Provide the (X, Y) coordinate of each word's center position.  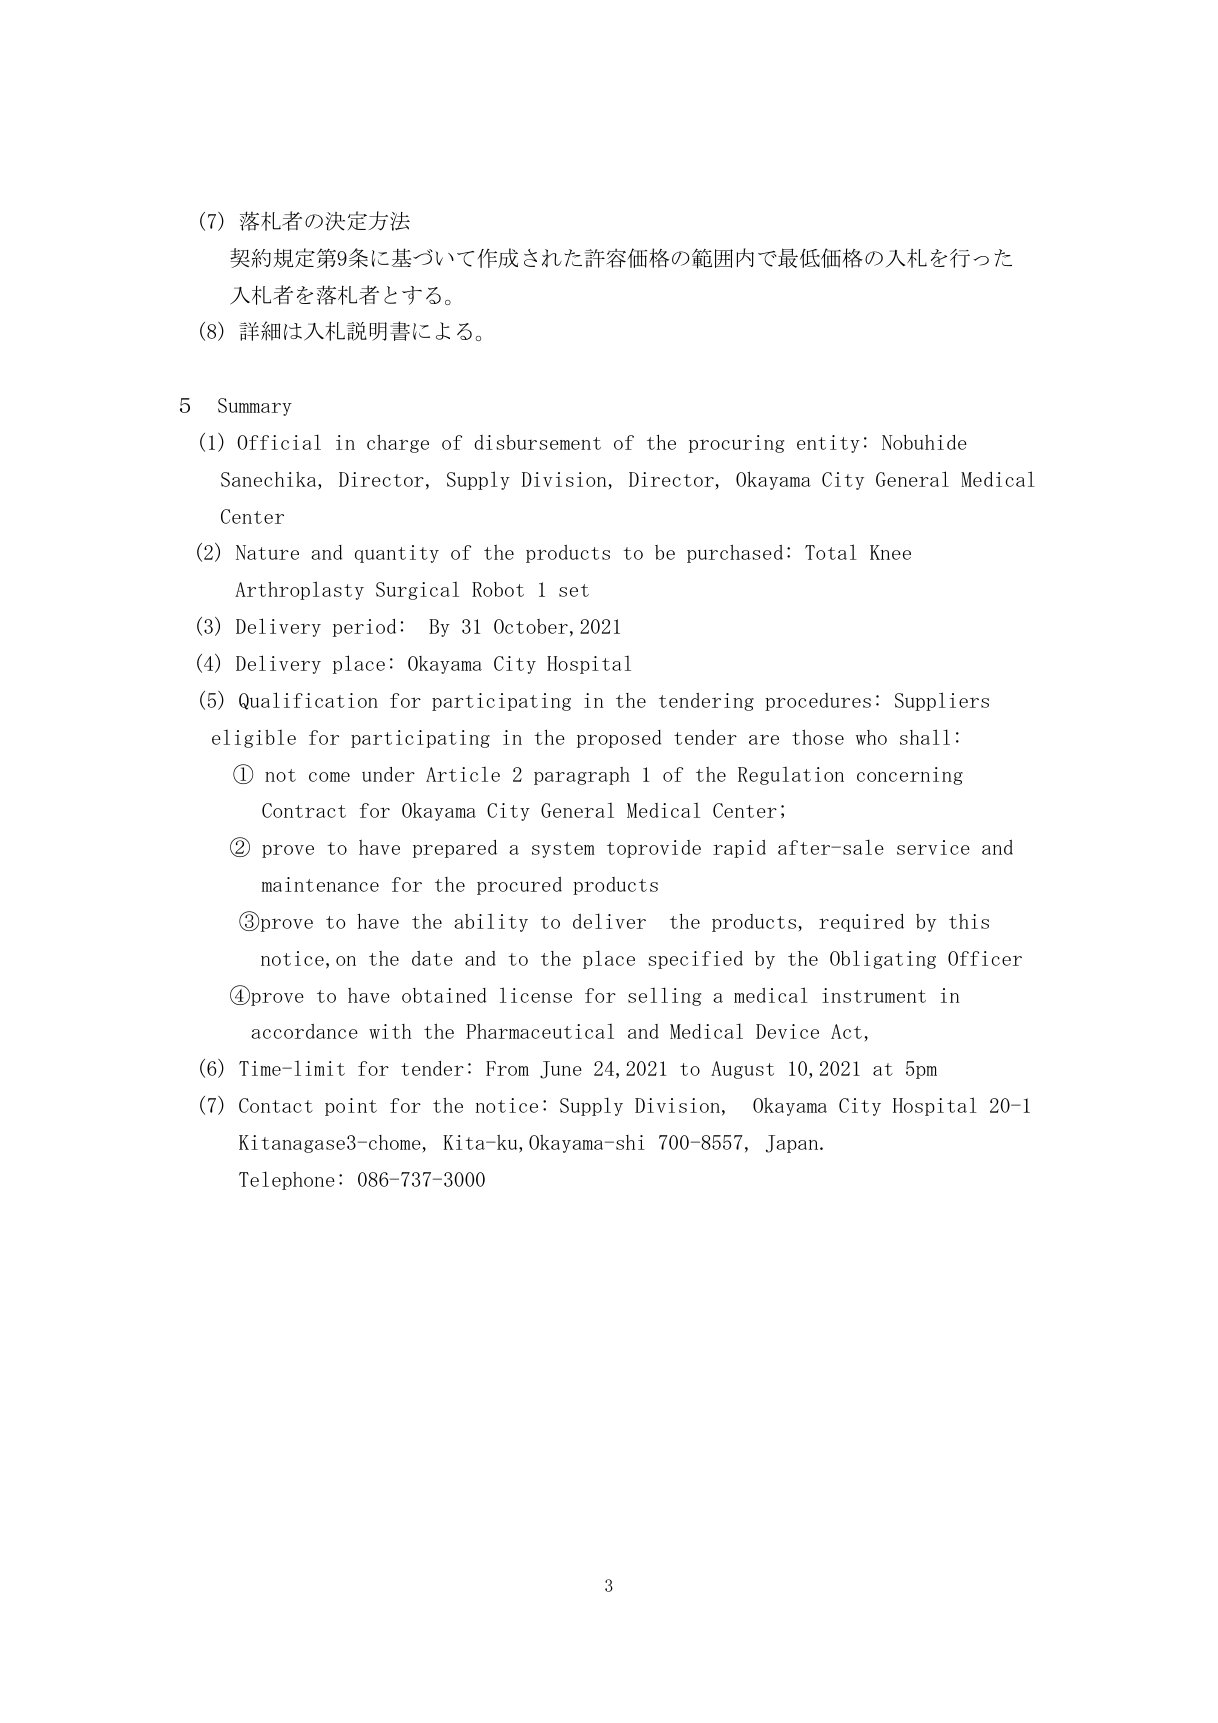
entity (828, 444)
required (861, 923)
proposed (619, 739)
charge (398, 443)
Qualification (308, 701)
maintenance (320, 884)
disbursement (537, 442)
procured (519, 886)
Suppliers (942, 701)
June (561, 1070)
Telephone (287, 1180)
